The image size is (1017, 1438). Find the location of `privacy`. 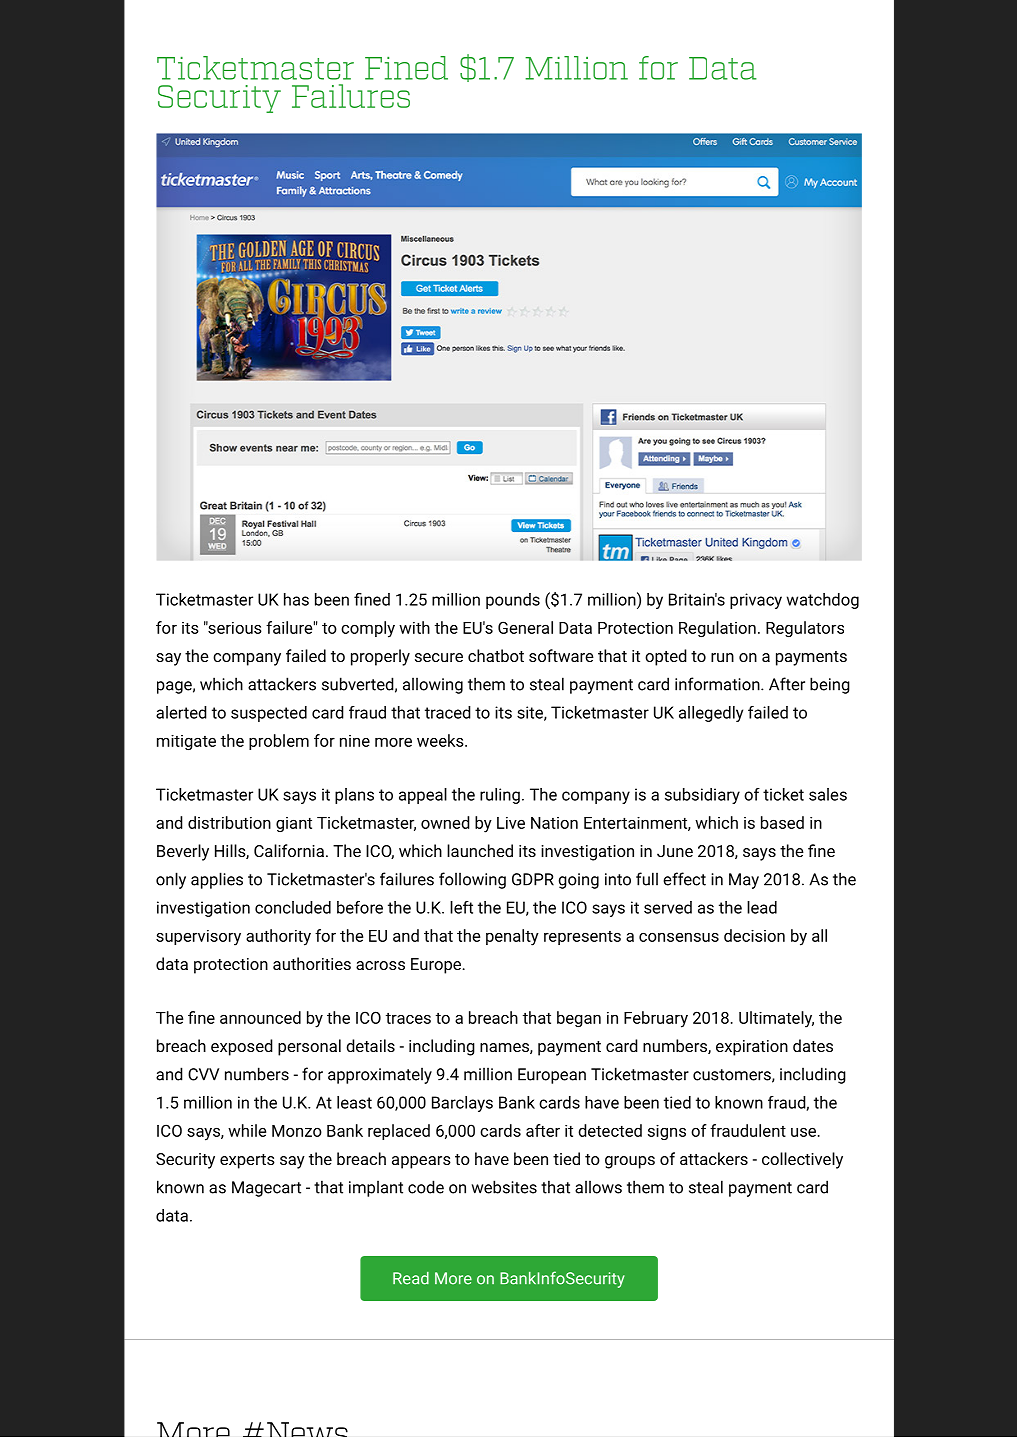

privacy is located at coordinates (756, 601).
